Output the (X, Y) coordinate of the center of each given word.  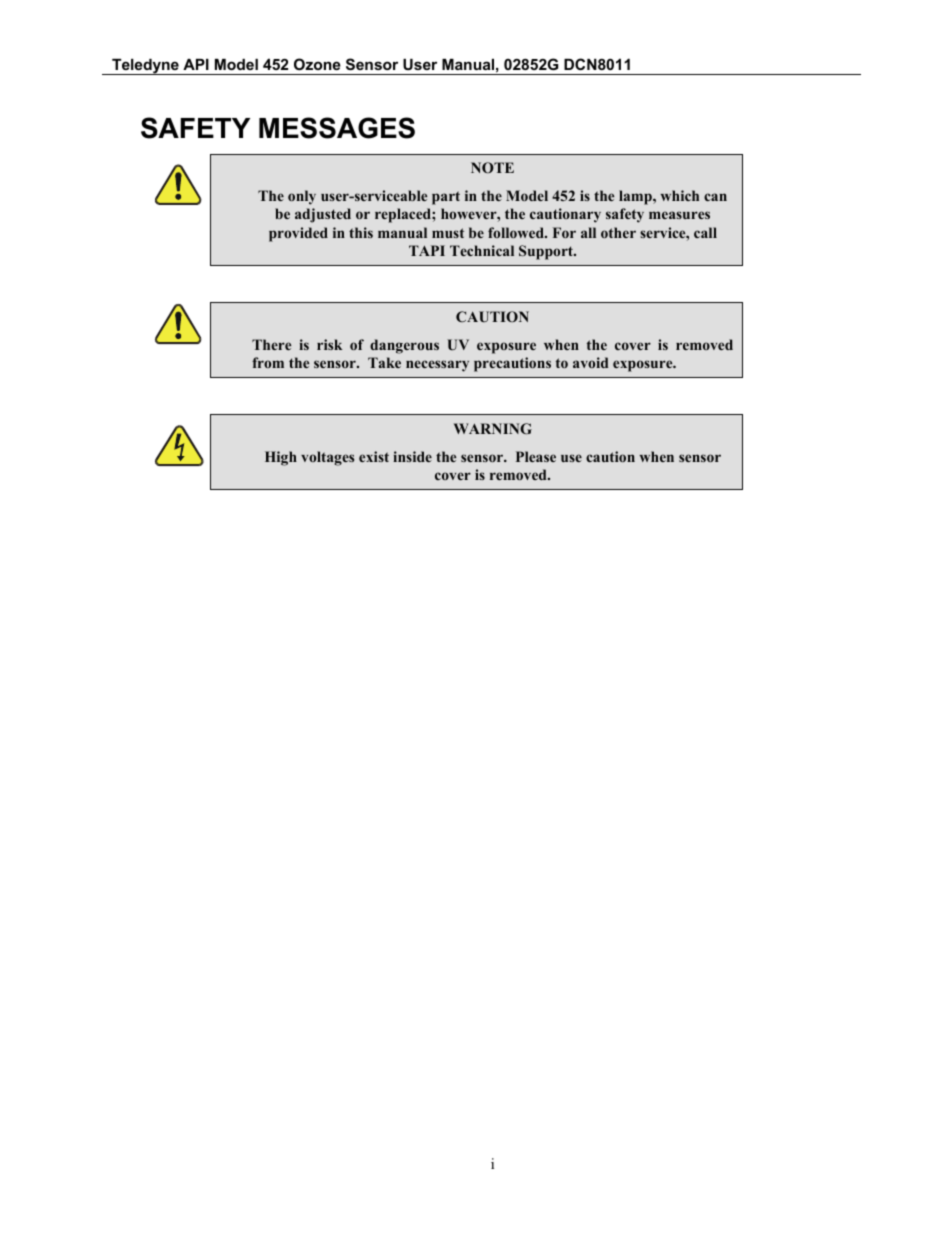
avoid (591, 362)
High (281, 458)
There (271, 344)
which (680, 195)
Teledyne (145, 67)
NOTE (492, 168)
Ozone (317, 64)
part (446, 198)
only (302, 197)
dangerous (404, 346)
